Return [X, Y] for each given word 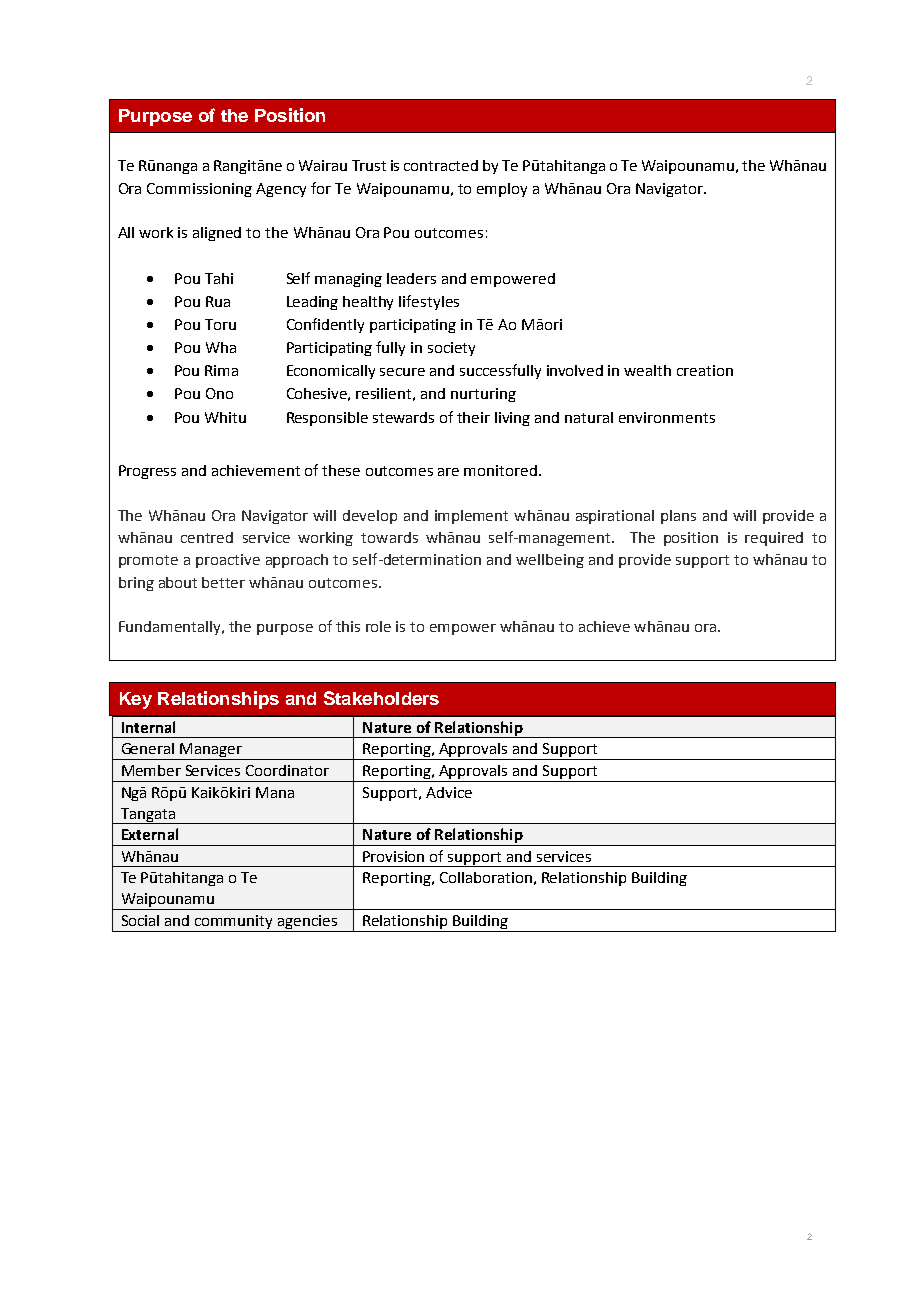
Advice [449, 792]
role [378, 626]
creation [705, 370]
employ [502, 190]
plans [678, 517]
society [451, 349]
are [448, 472]
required [774, 539]
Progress [147, 472]
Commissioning [199, 190]
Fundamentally [171, 628]
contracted [441, 165]
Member [151, 770]
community [233, 922]
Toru [220, 324]
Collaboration [486, 877]
